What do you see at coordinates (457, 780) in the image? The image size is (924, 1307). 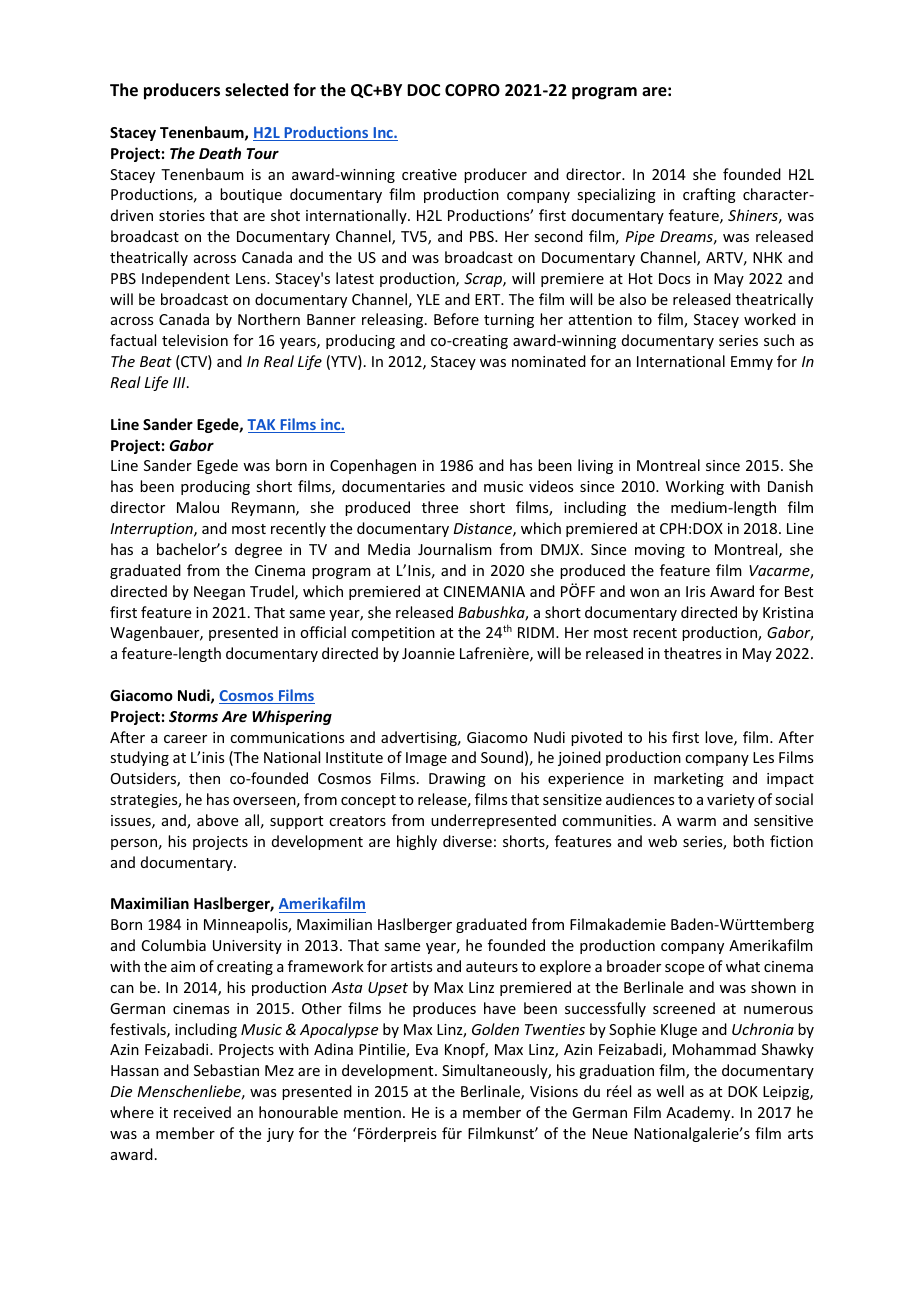 I see `Drawing` at bounding box center [457, 780].
